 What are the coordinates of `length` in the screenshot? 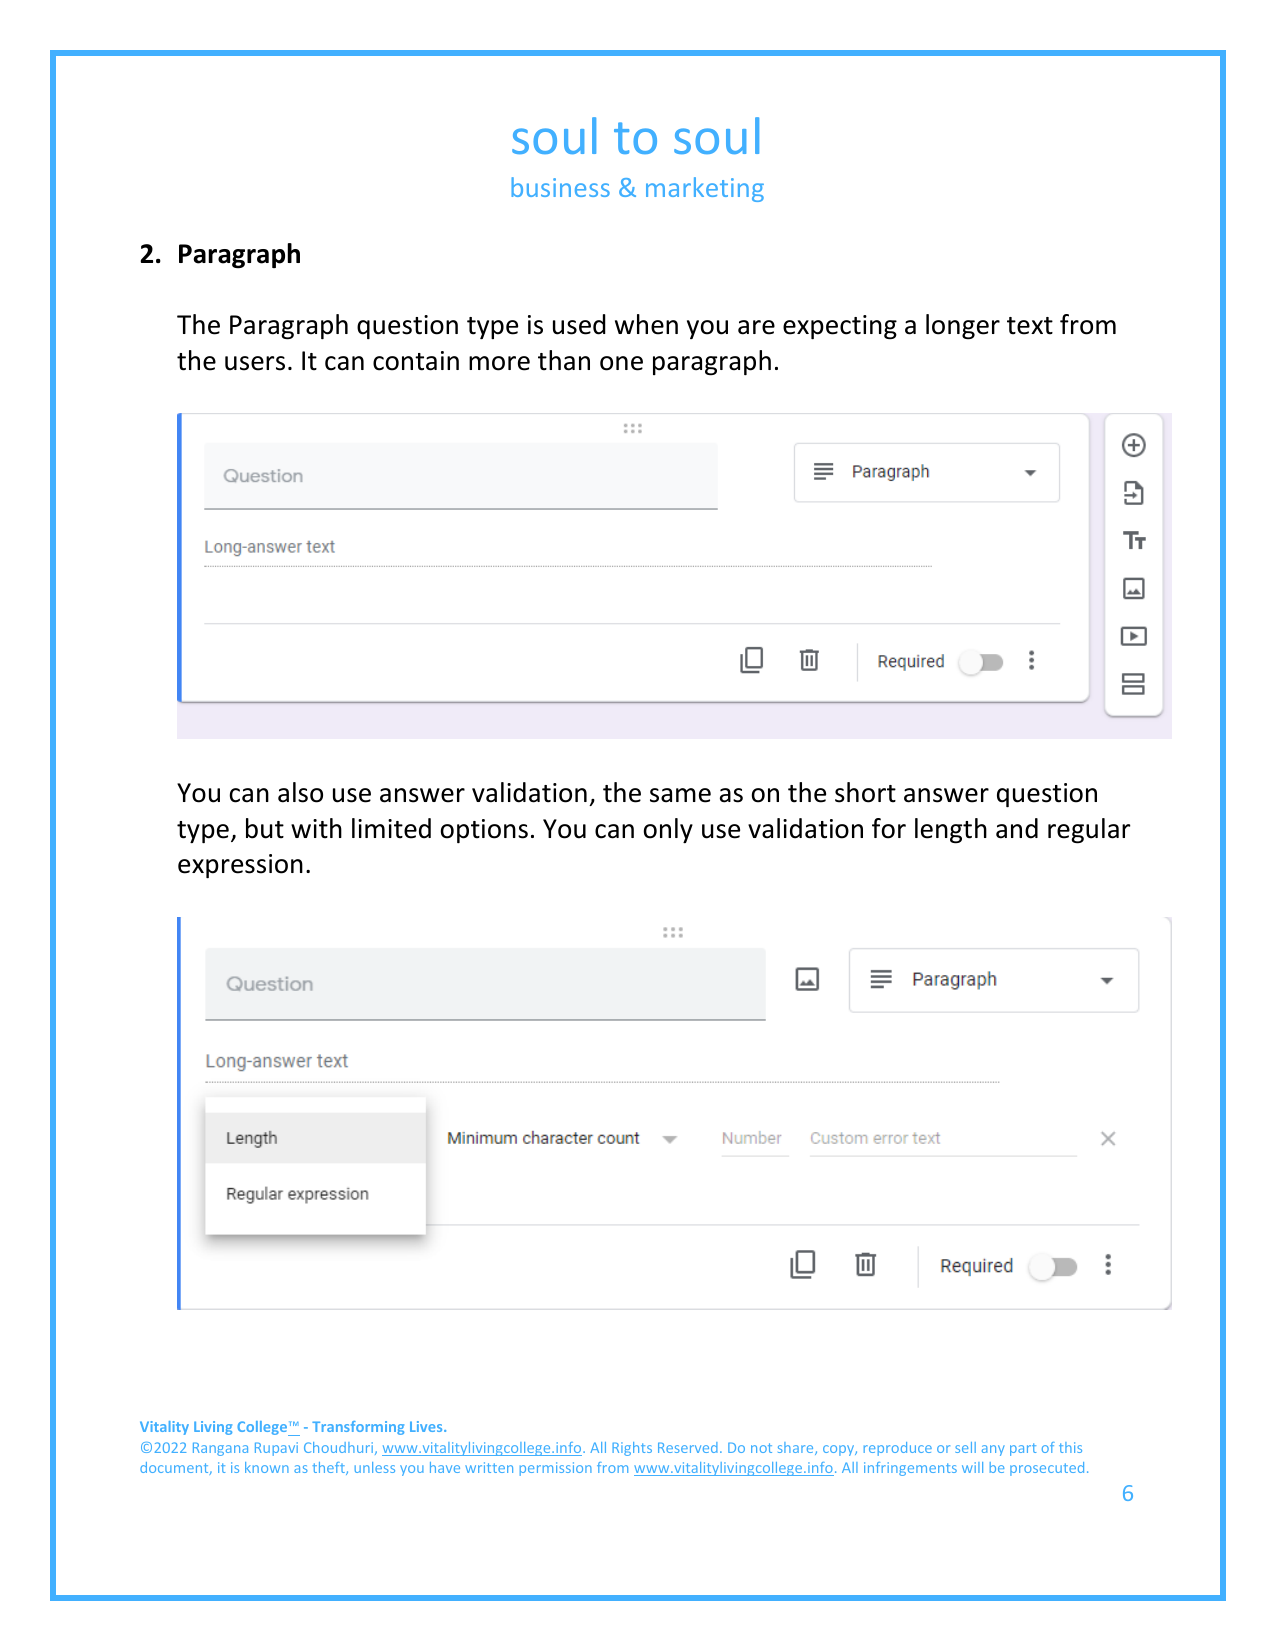 It's located at (951, 831).
